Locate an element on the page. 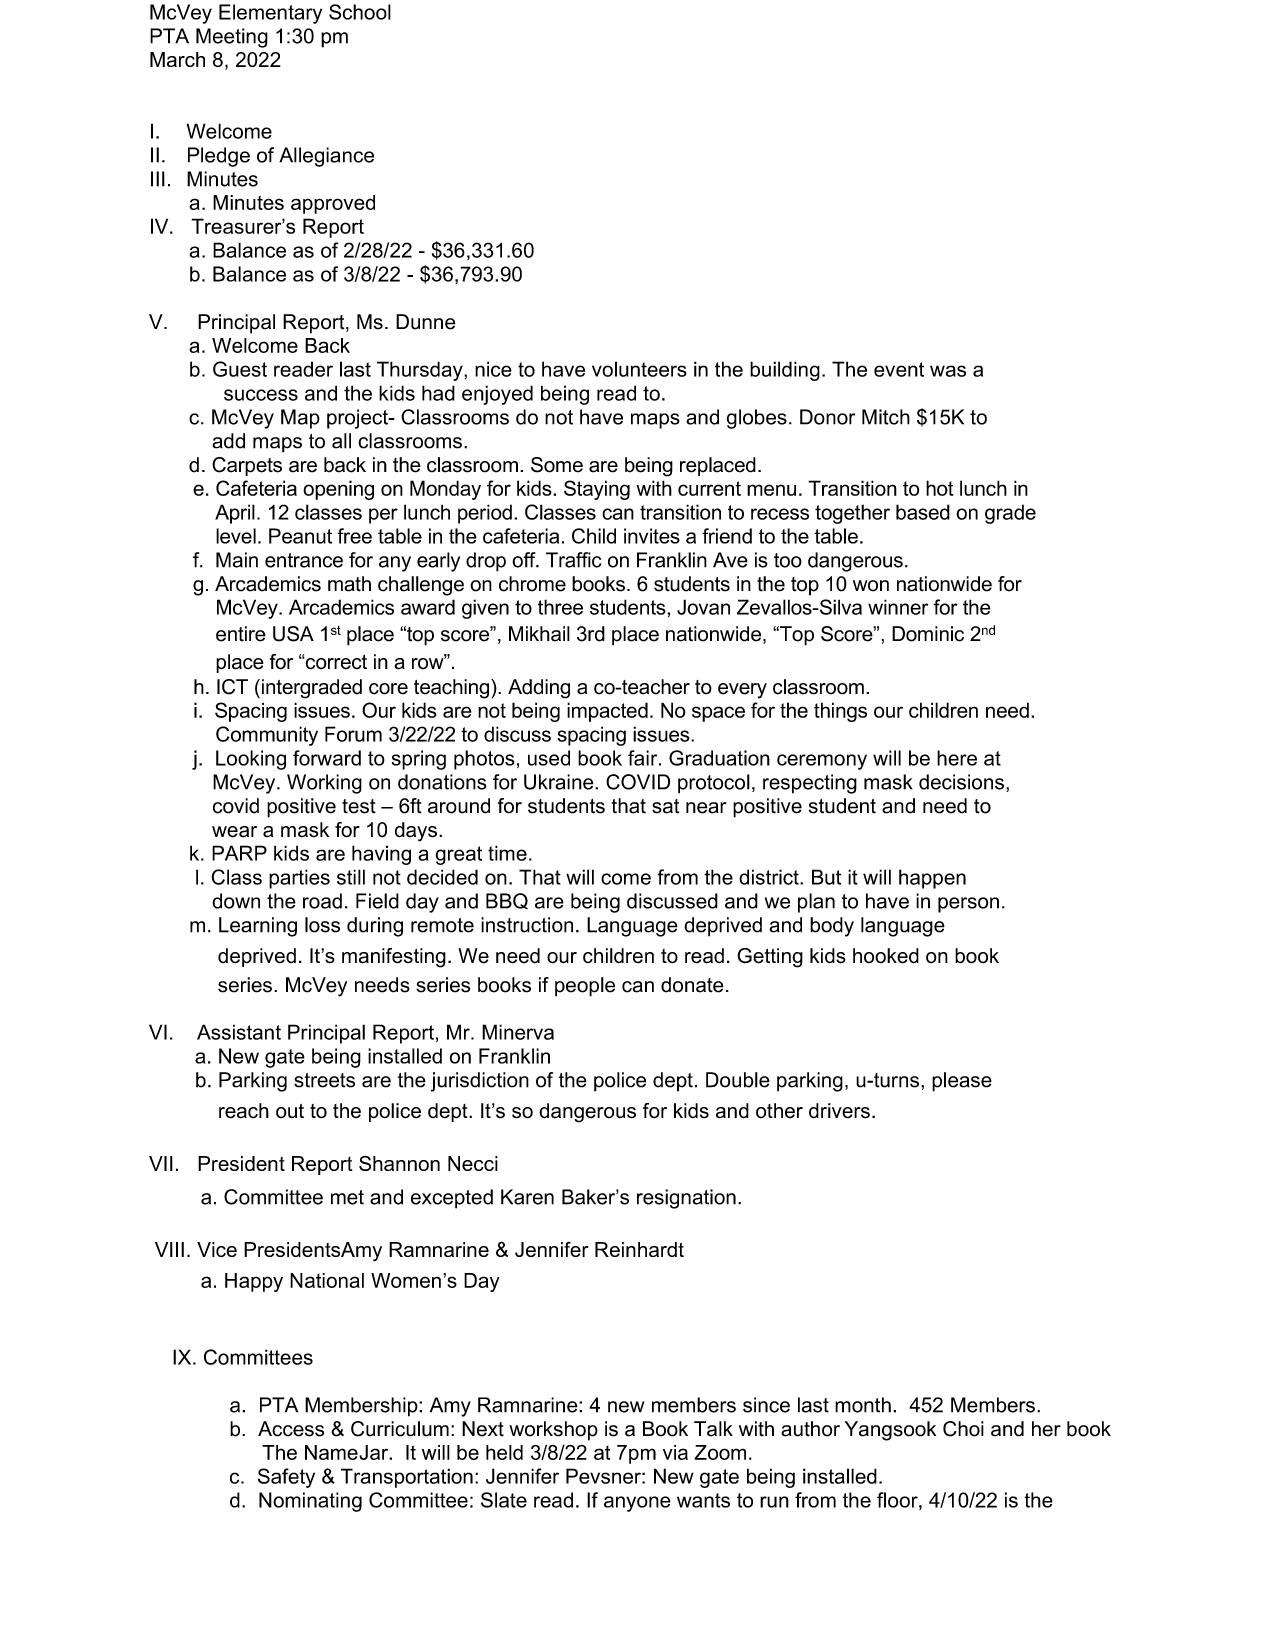 This document has height=1640, width=1267. hooked is located at coordinates (886, 956).
